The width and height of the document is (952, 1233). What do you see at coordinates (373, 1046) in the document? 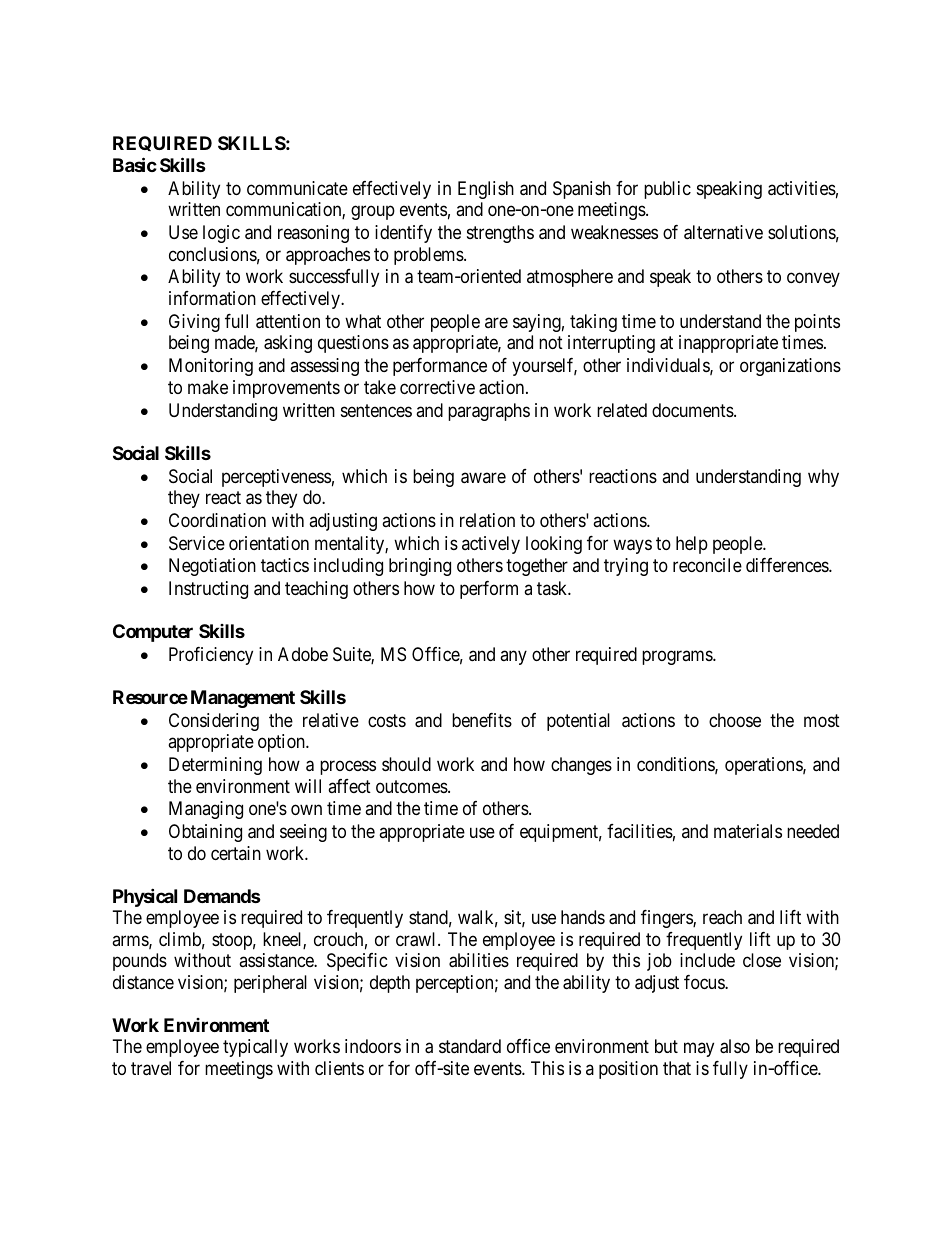
I see `indoors` at bounding box center [373, 1046].
